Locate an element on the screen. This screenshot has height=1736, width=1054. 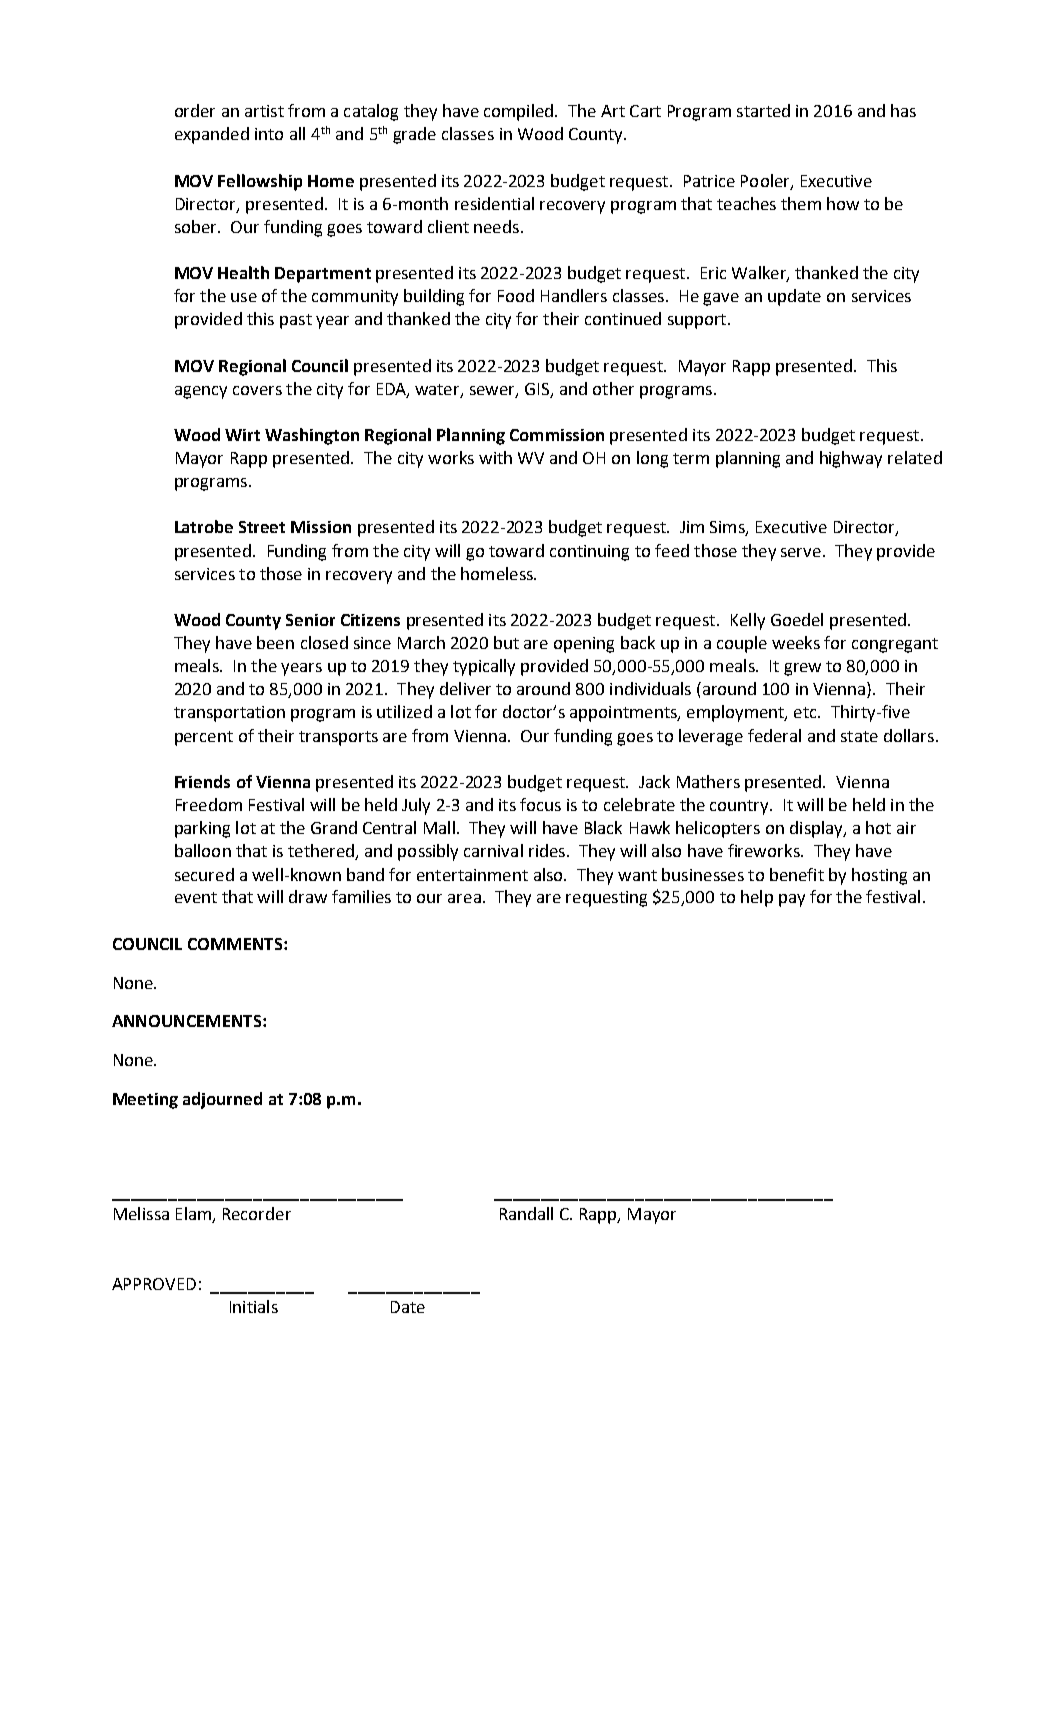
Pooler is located at coordinates (766, 181).
